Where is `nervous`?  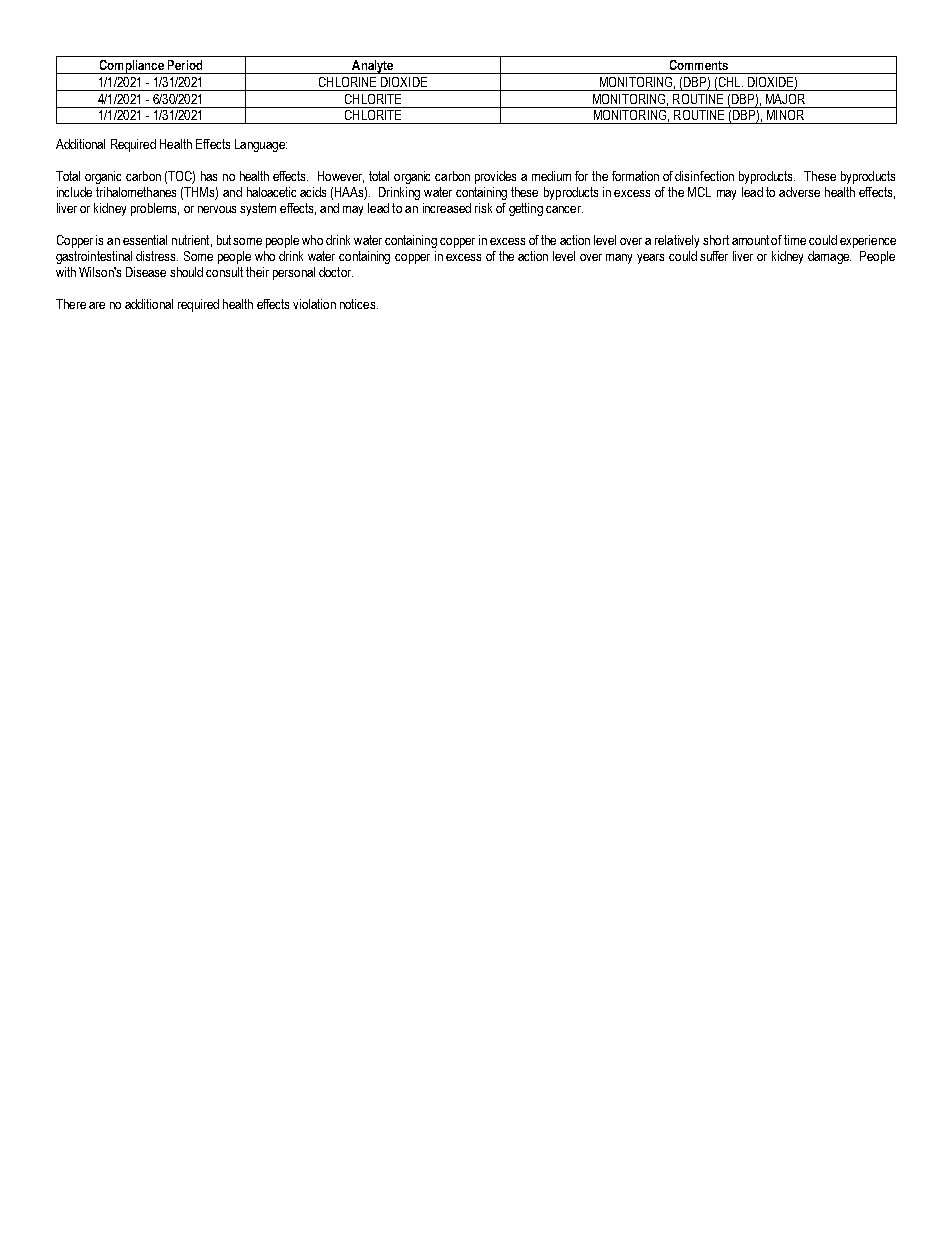 nervous is located at coordinates (217, 209).
